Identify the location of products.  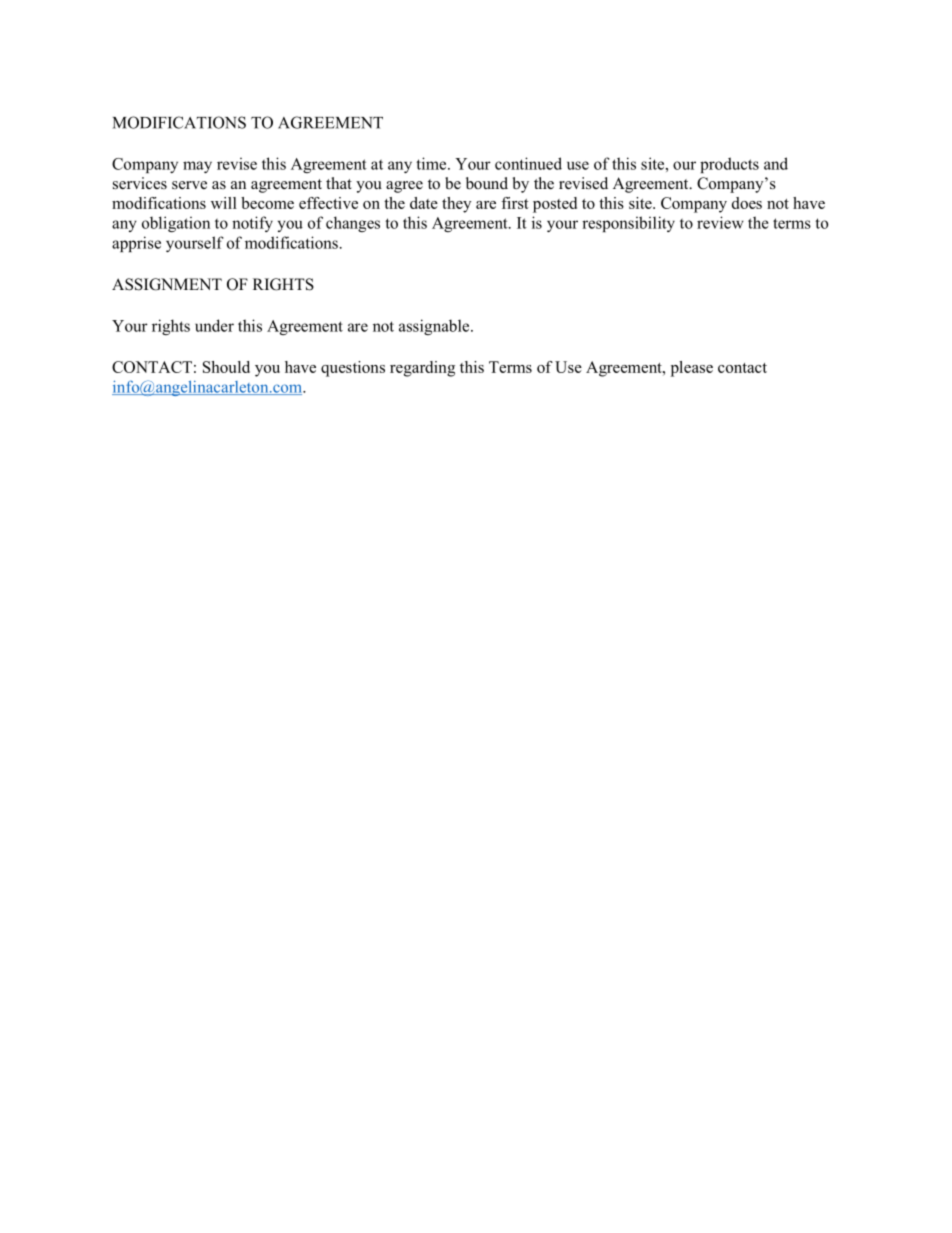
(729, 165).
